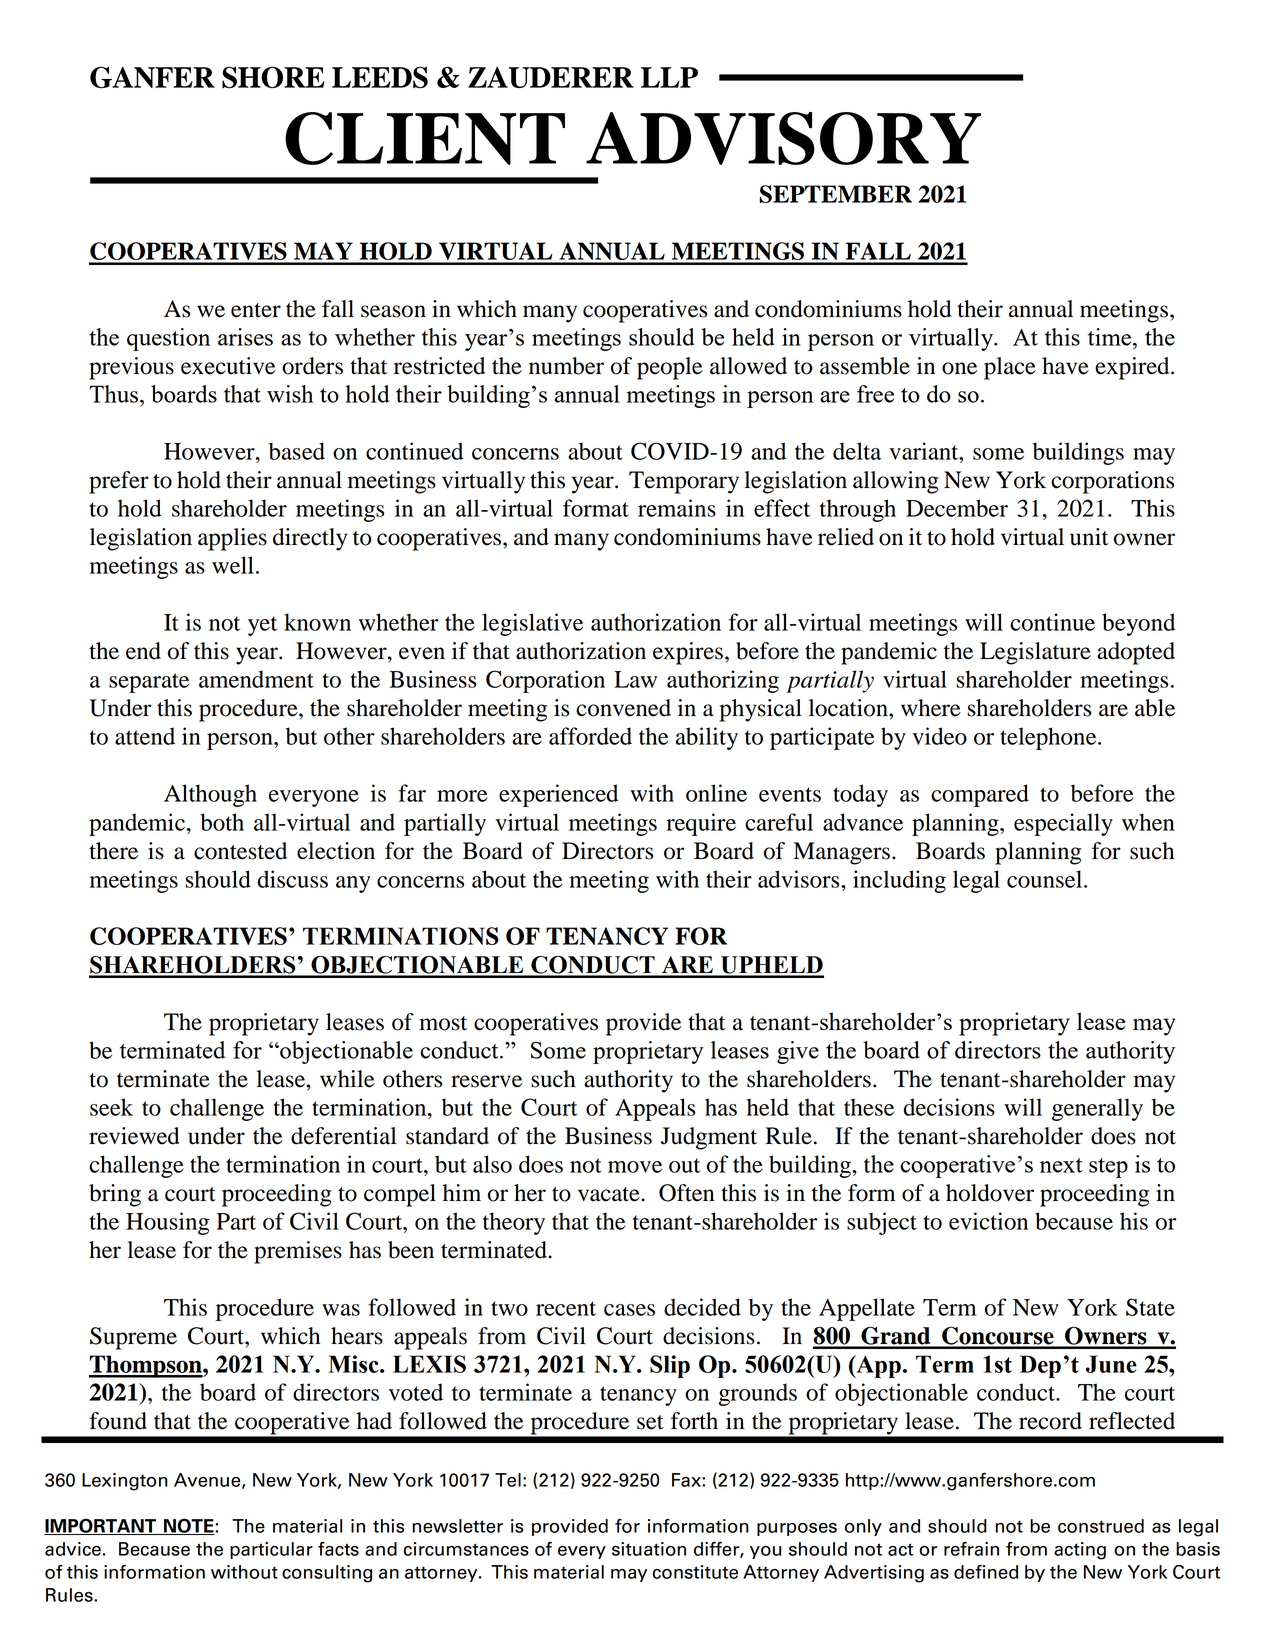 This screenshot has width=1265, height=1637. What do you see at coordinates (233, 565) in the screenshot?
I see `well` at bounding box center [233, 565].
